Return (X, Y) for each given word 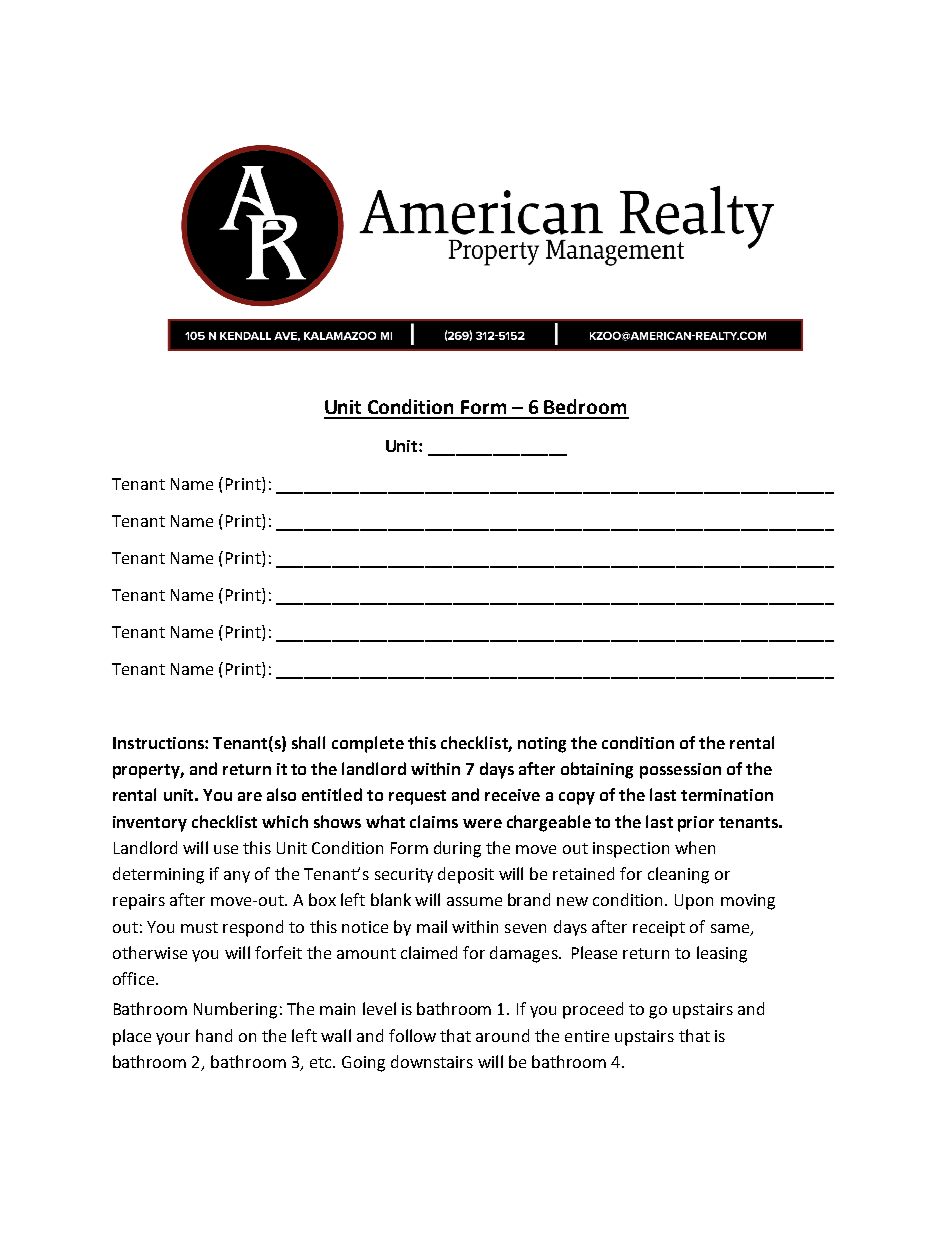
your (173, 1039)
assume (474, 901)
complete (368, 744)
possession (680, 771)
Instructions (159, 743)
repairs (139, 902)
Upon (694, 902)
